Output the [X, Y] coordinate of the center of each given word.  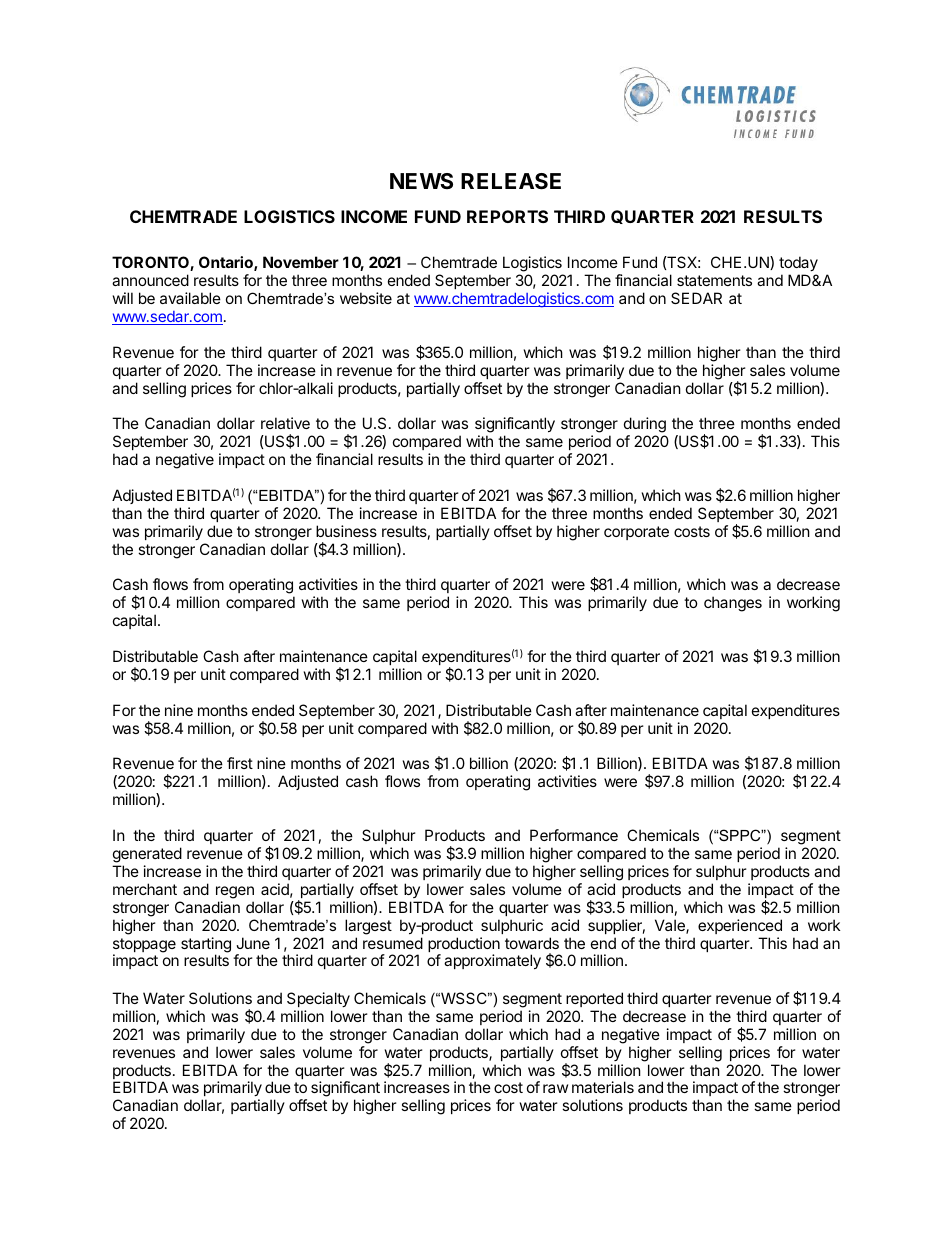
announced [150, 280]
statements [714, 280]
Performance [574, 835]
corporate [636, 533]
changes [733, 604]
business [346, 531]
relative [285, 423]
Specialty [318, 999]
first [240, 763]
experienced [740, 926]
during [645, 426]
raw [555, 1088]
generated [147, 855]
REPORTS [507, 216]
